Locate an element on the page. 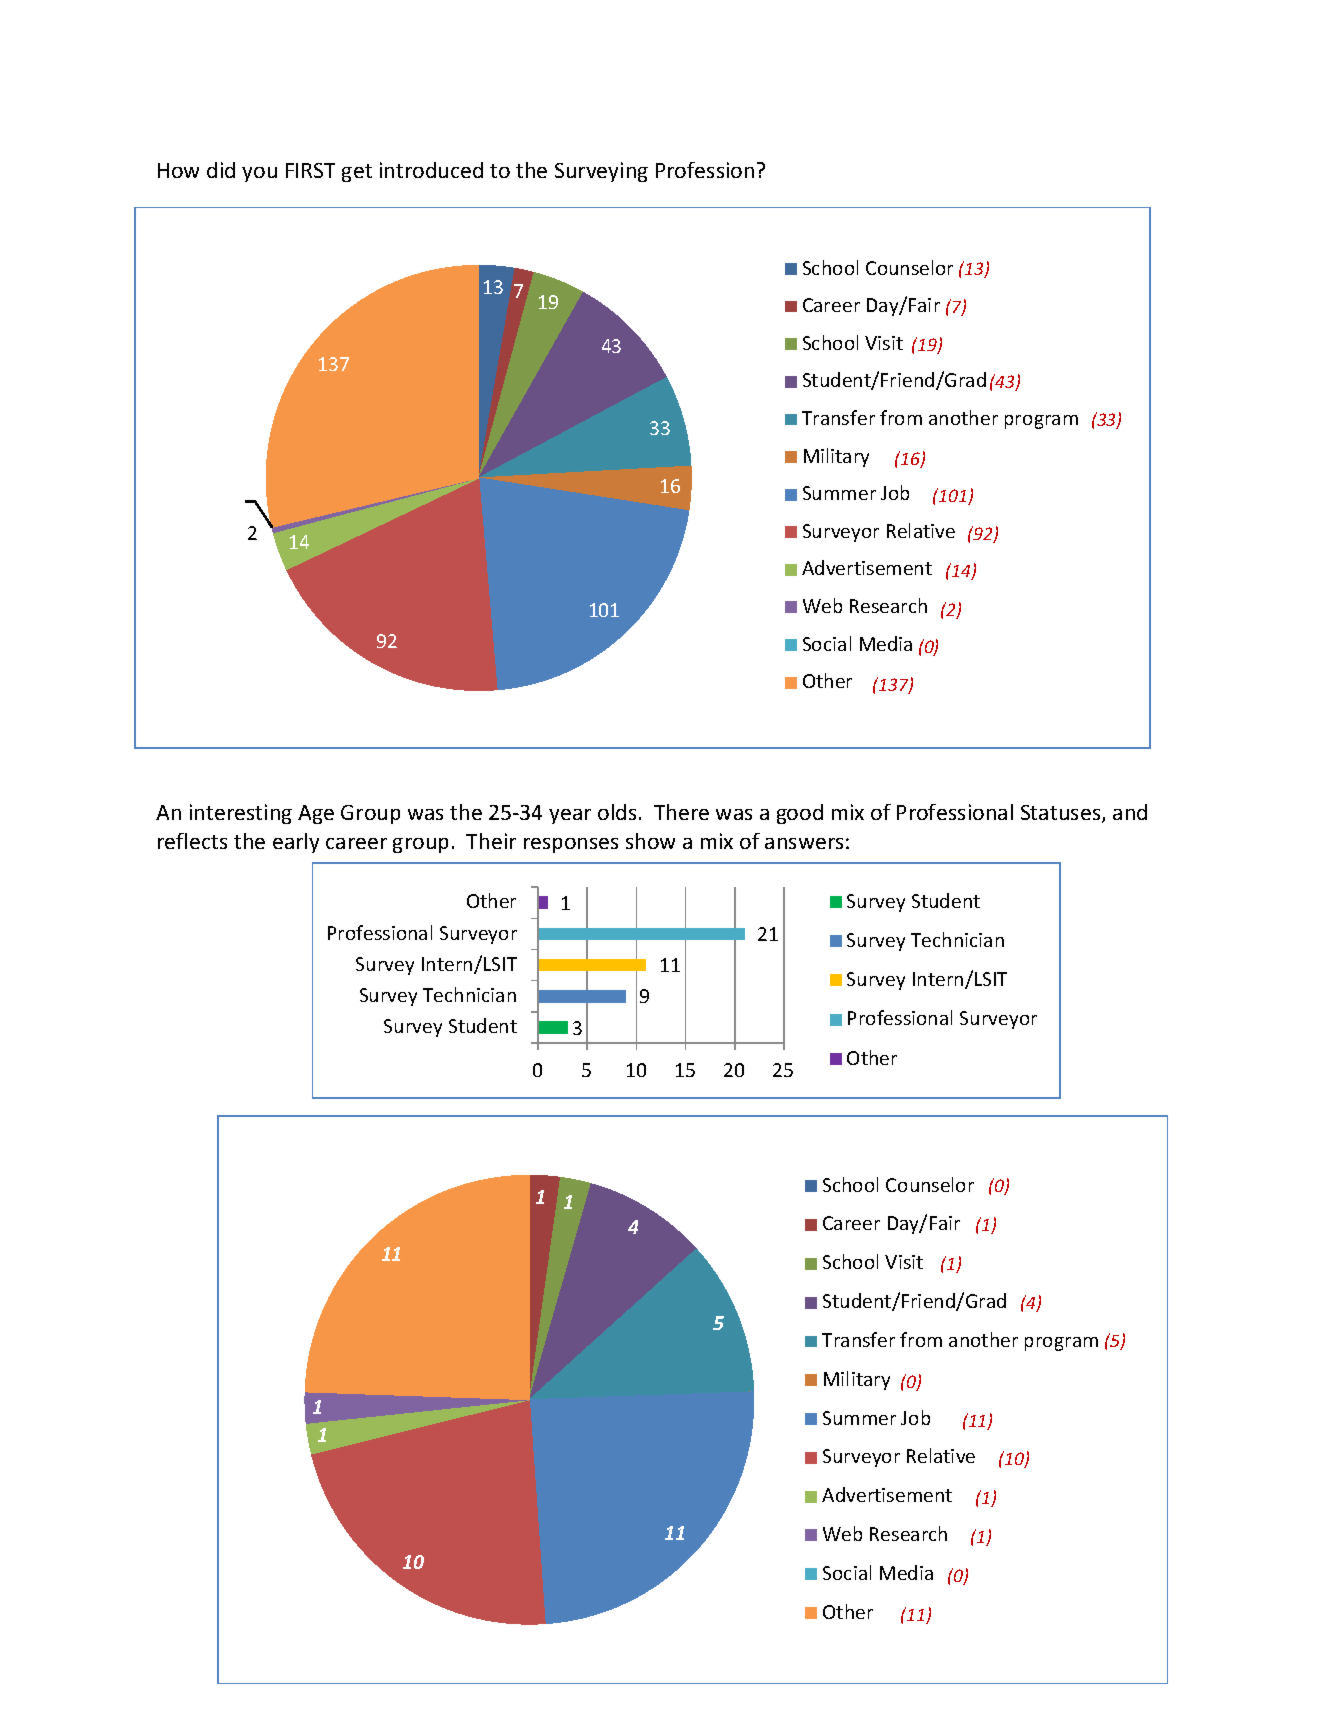 This page has height=1720, width=1329. Statuses is located at coordinates (1062, 814).
